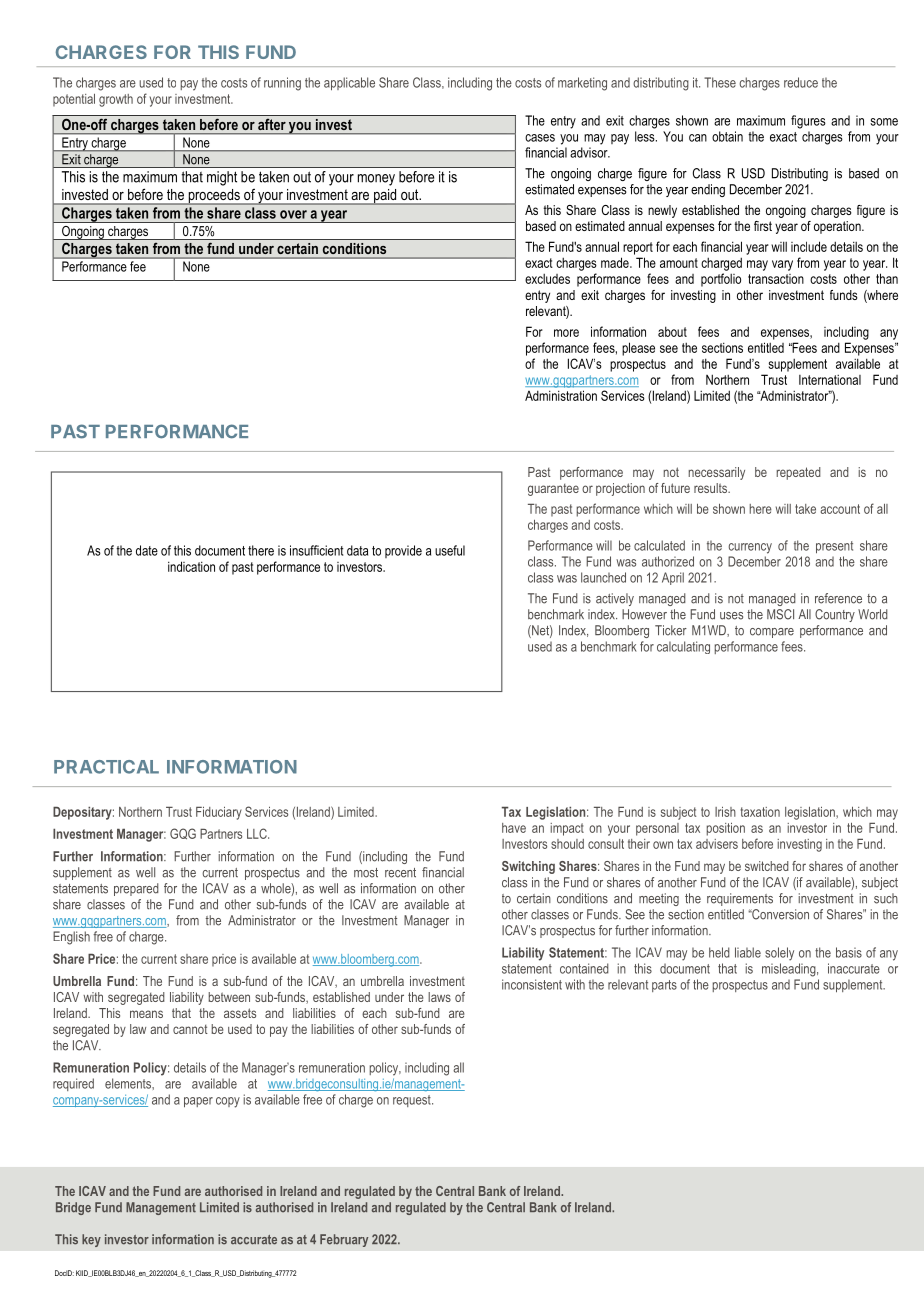 The height and width of the page is (1308, 924). What do you see at coordinates (830, 379) in the page?
I see `International` at bounding box center [830, 379].
